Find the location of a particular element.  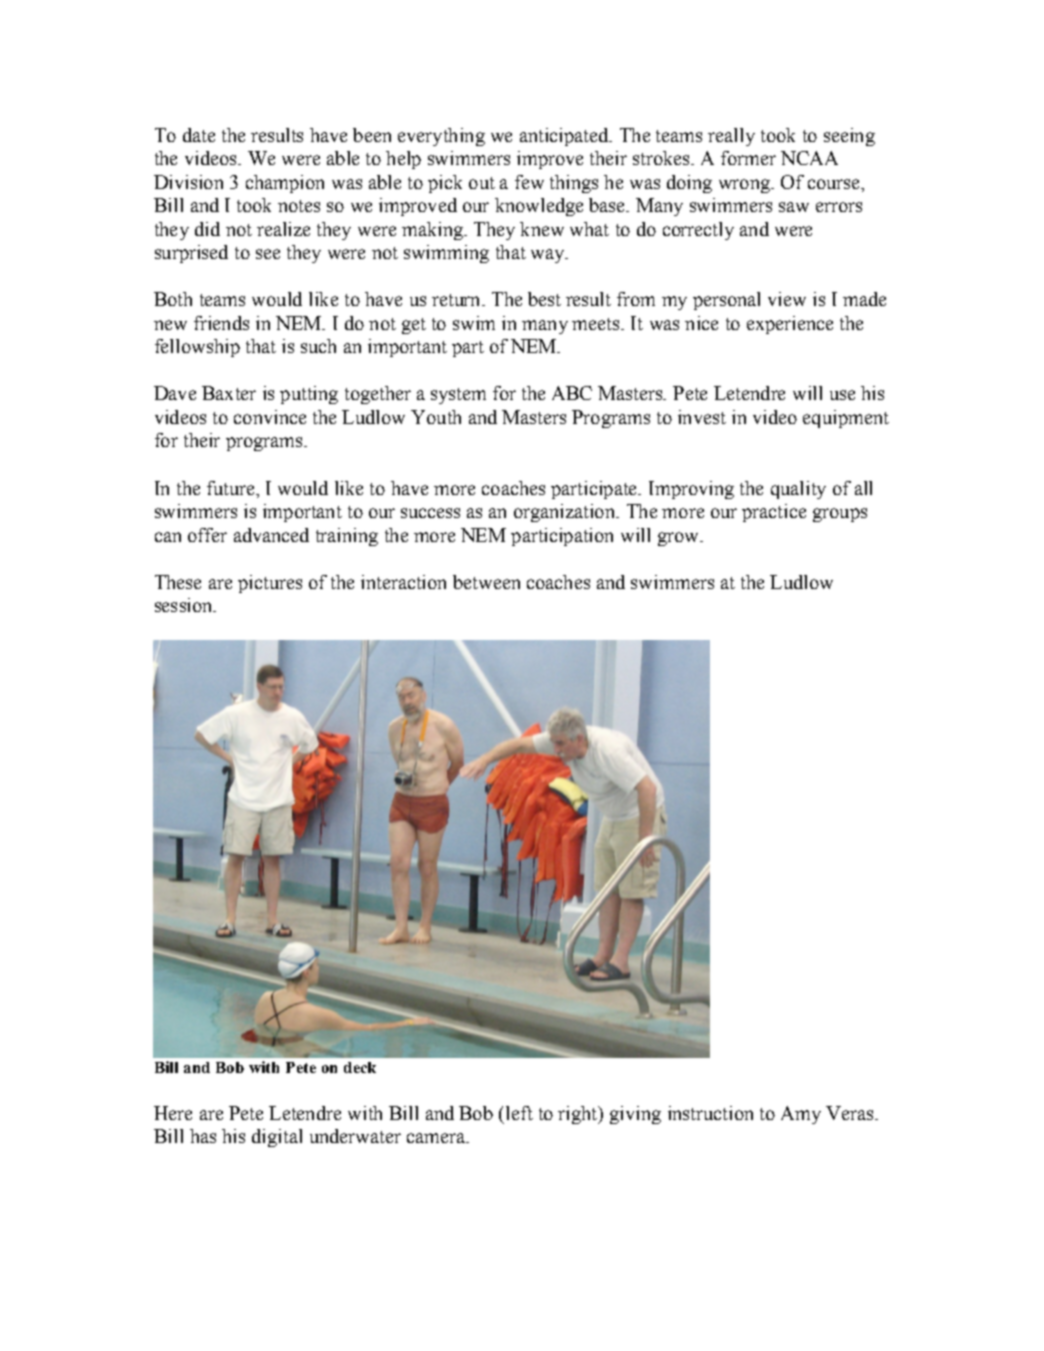

few is located at coordinates (529, 182).
